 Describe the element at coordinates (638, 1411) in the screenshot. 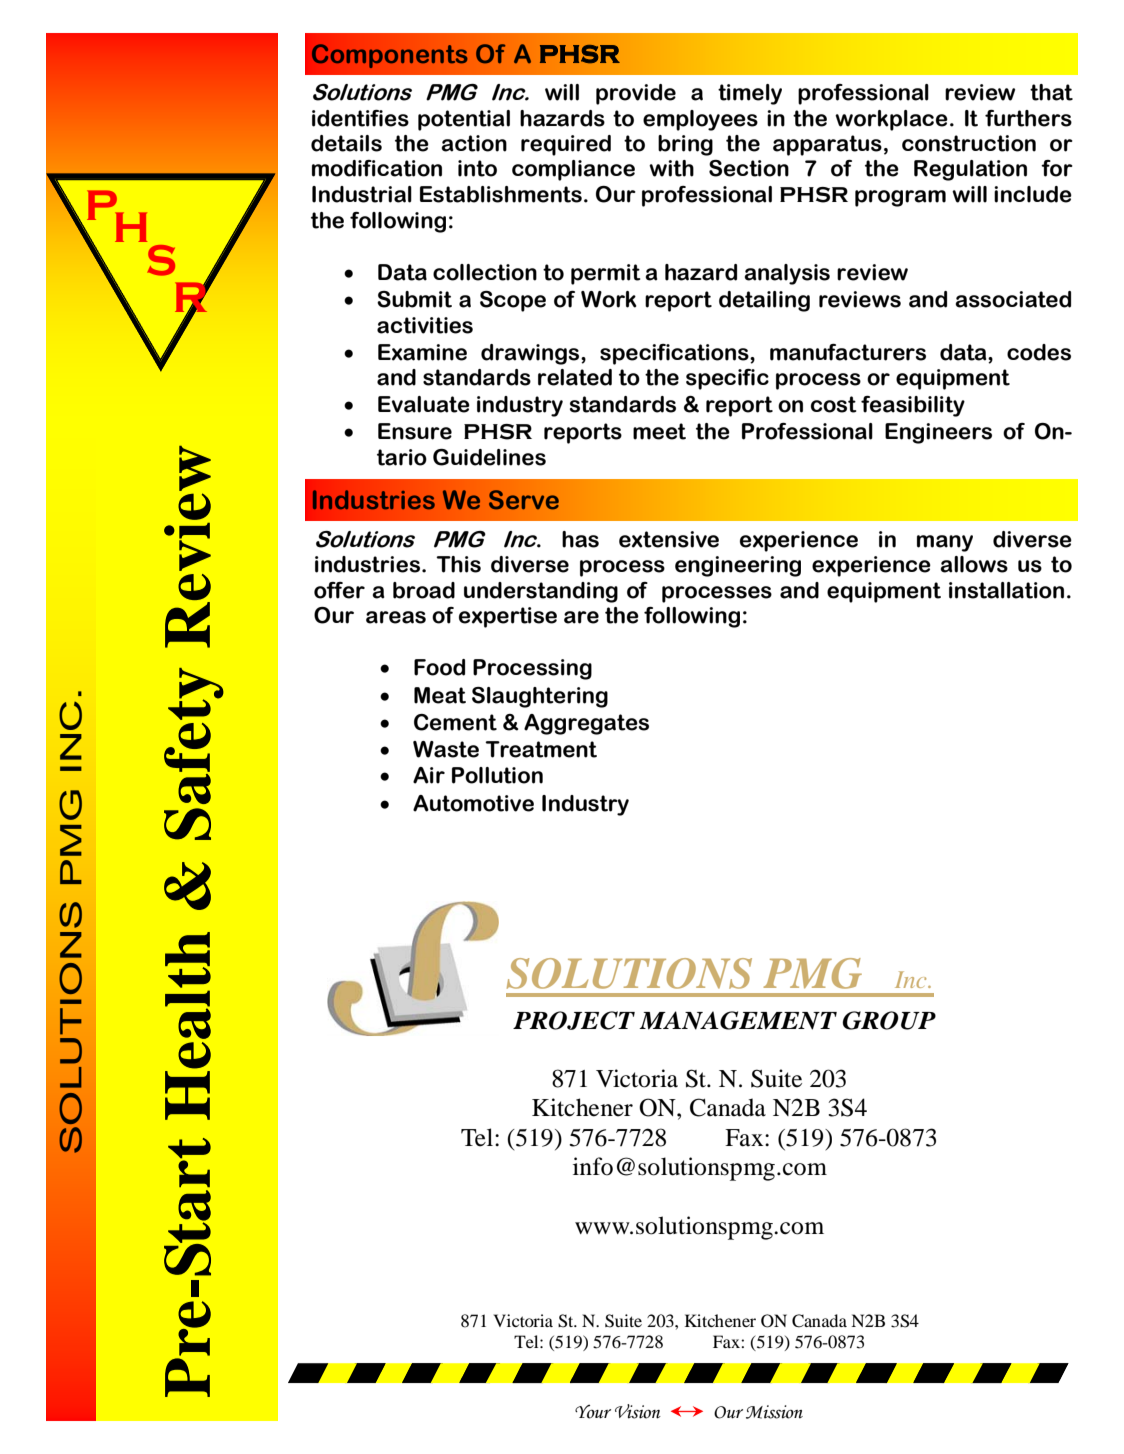

I see `Vision` at that location.
